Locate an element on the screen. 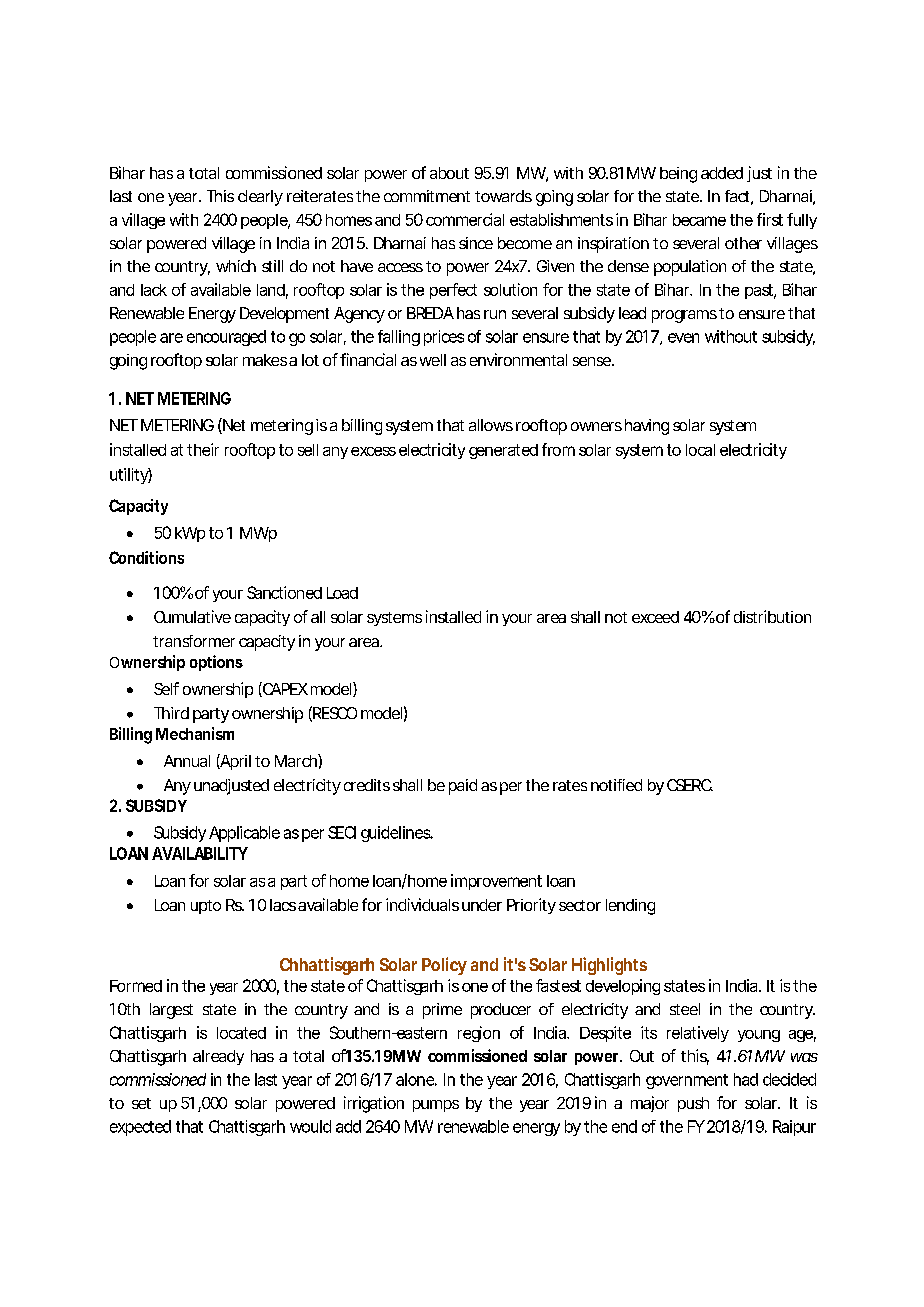  notified is located at coordinates (616, 785).
